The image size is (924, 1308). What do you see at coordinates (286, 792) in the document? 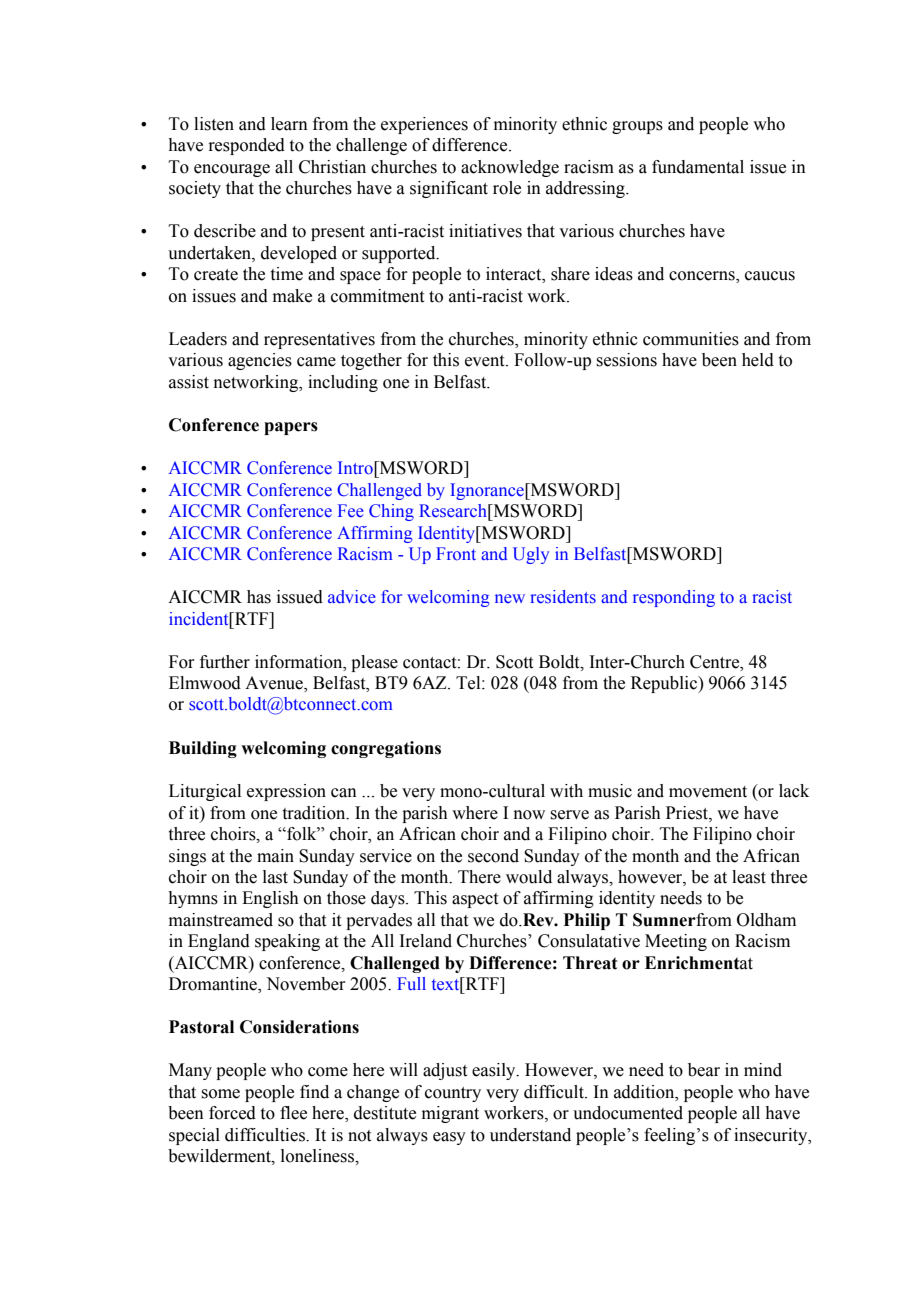
I see `expression` at bounding box center [286, 792].
